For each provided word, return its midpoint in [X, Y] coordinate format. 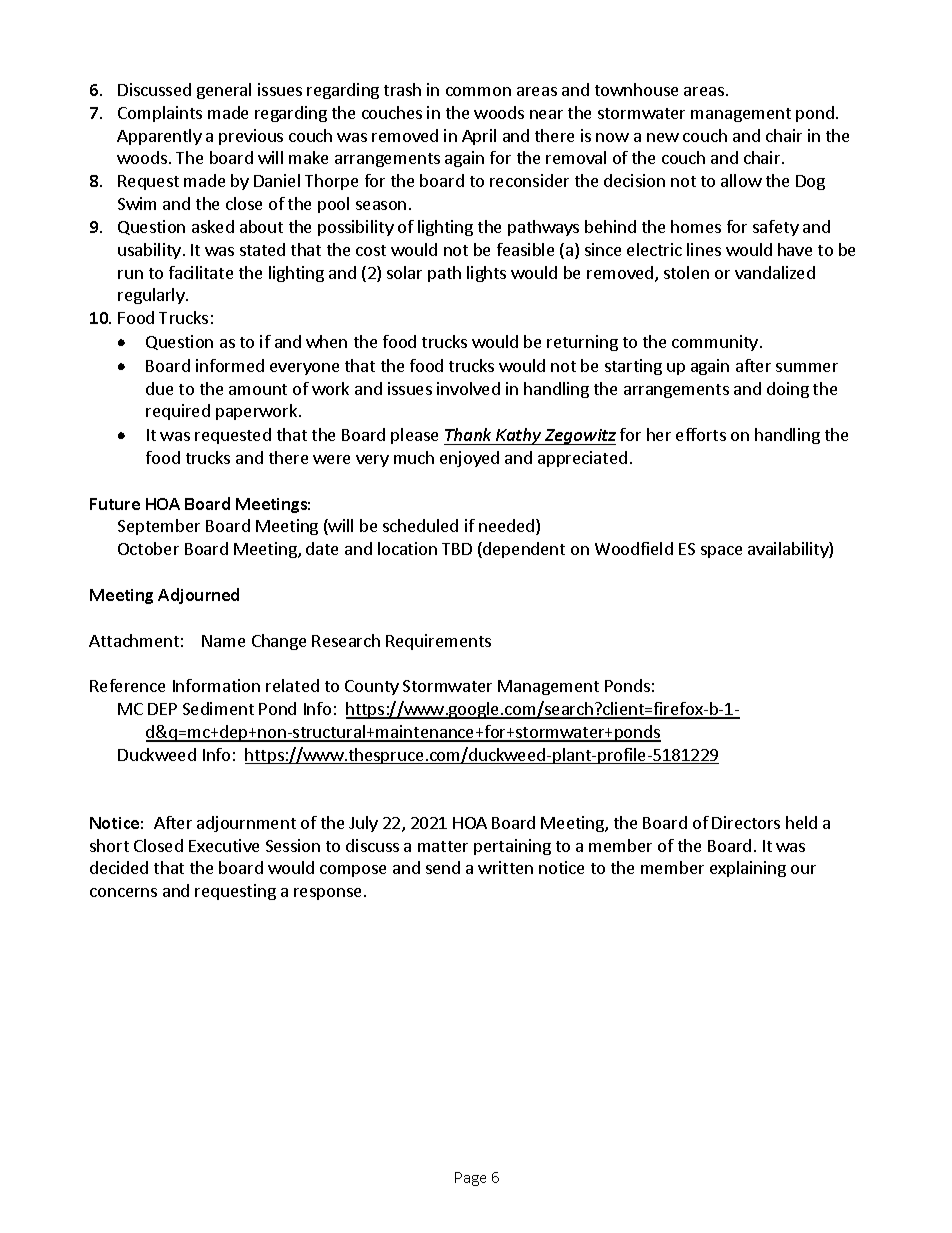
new [663, 137]
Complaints [160, 114]
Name [223, 641]
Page [470, 1179]
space [721, 552]
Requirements [438, 642]
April [479, 137]
